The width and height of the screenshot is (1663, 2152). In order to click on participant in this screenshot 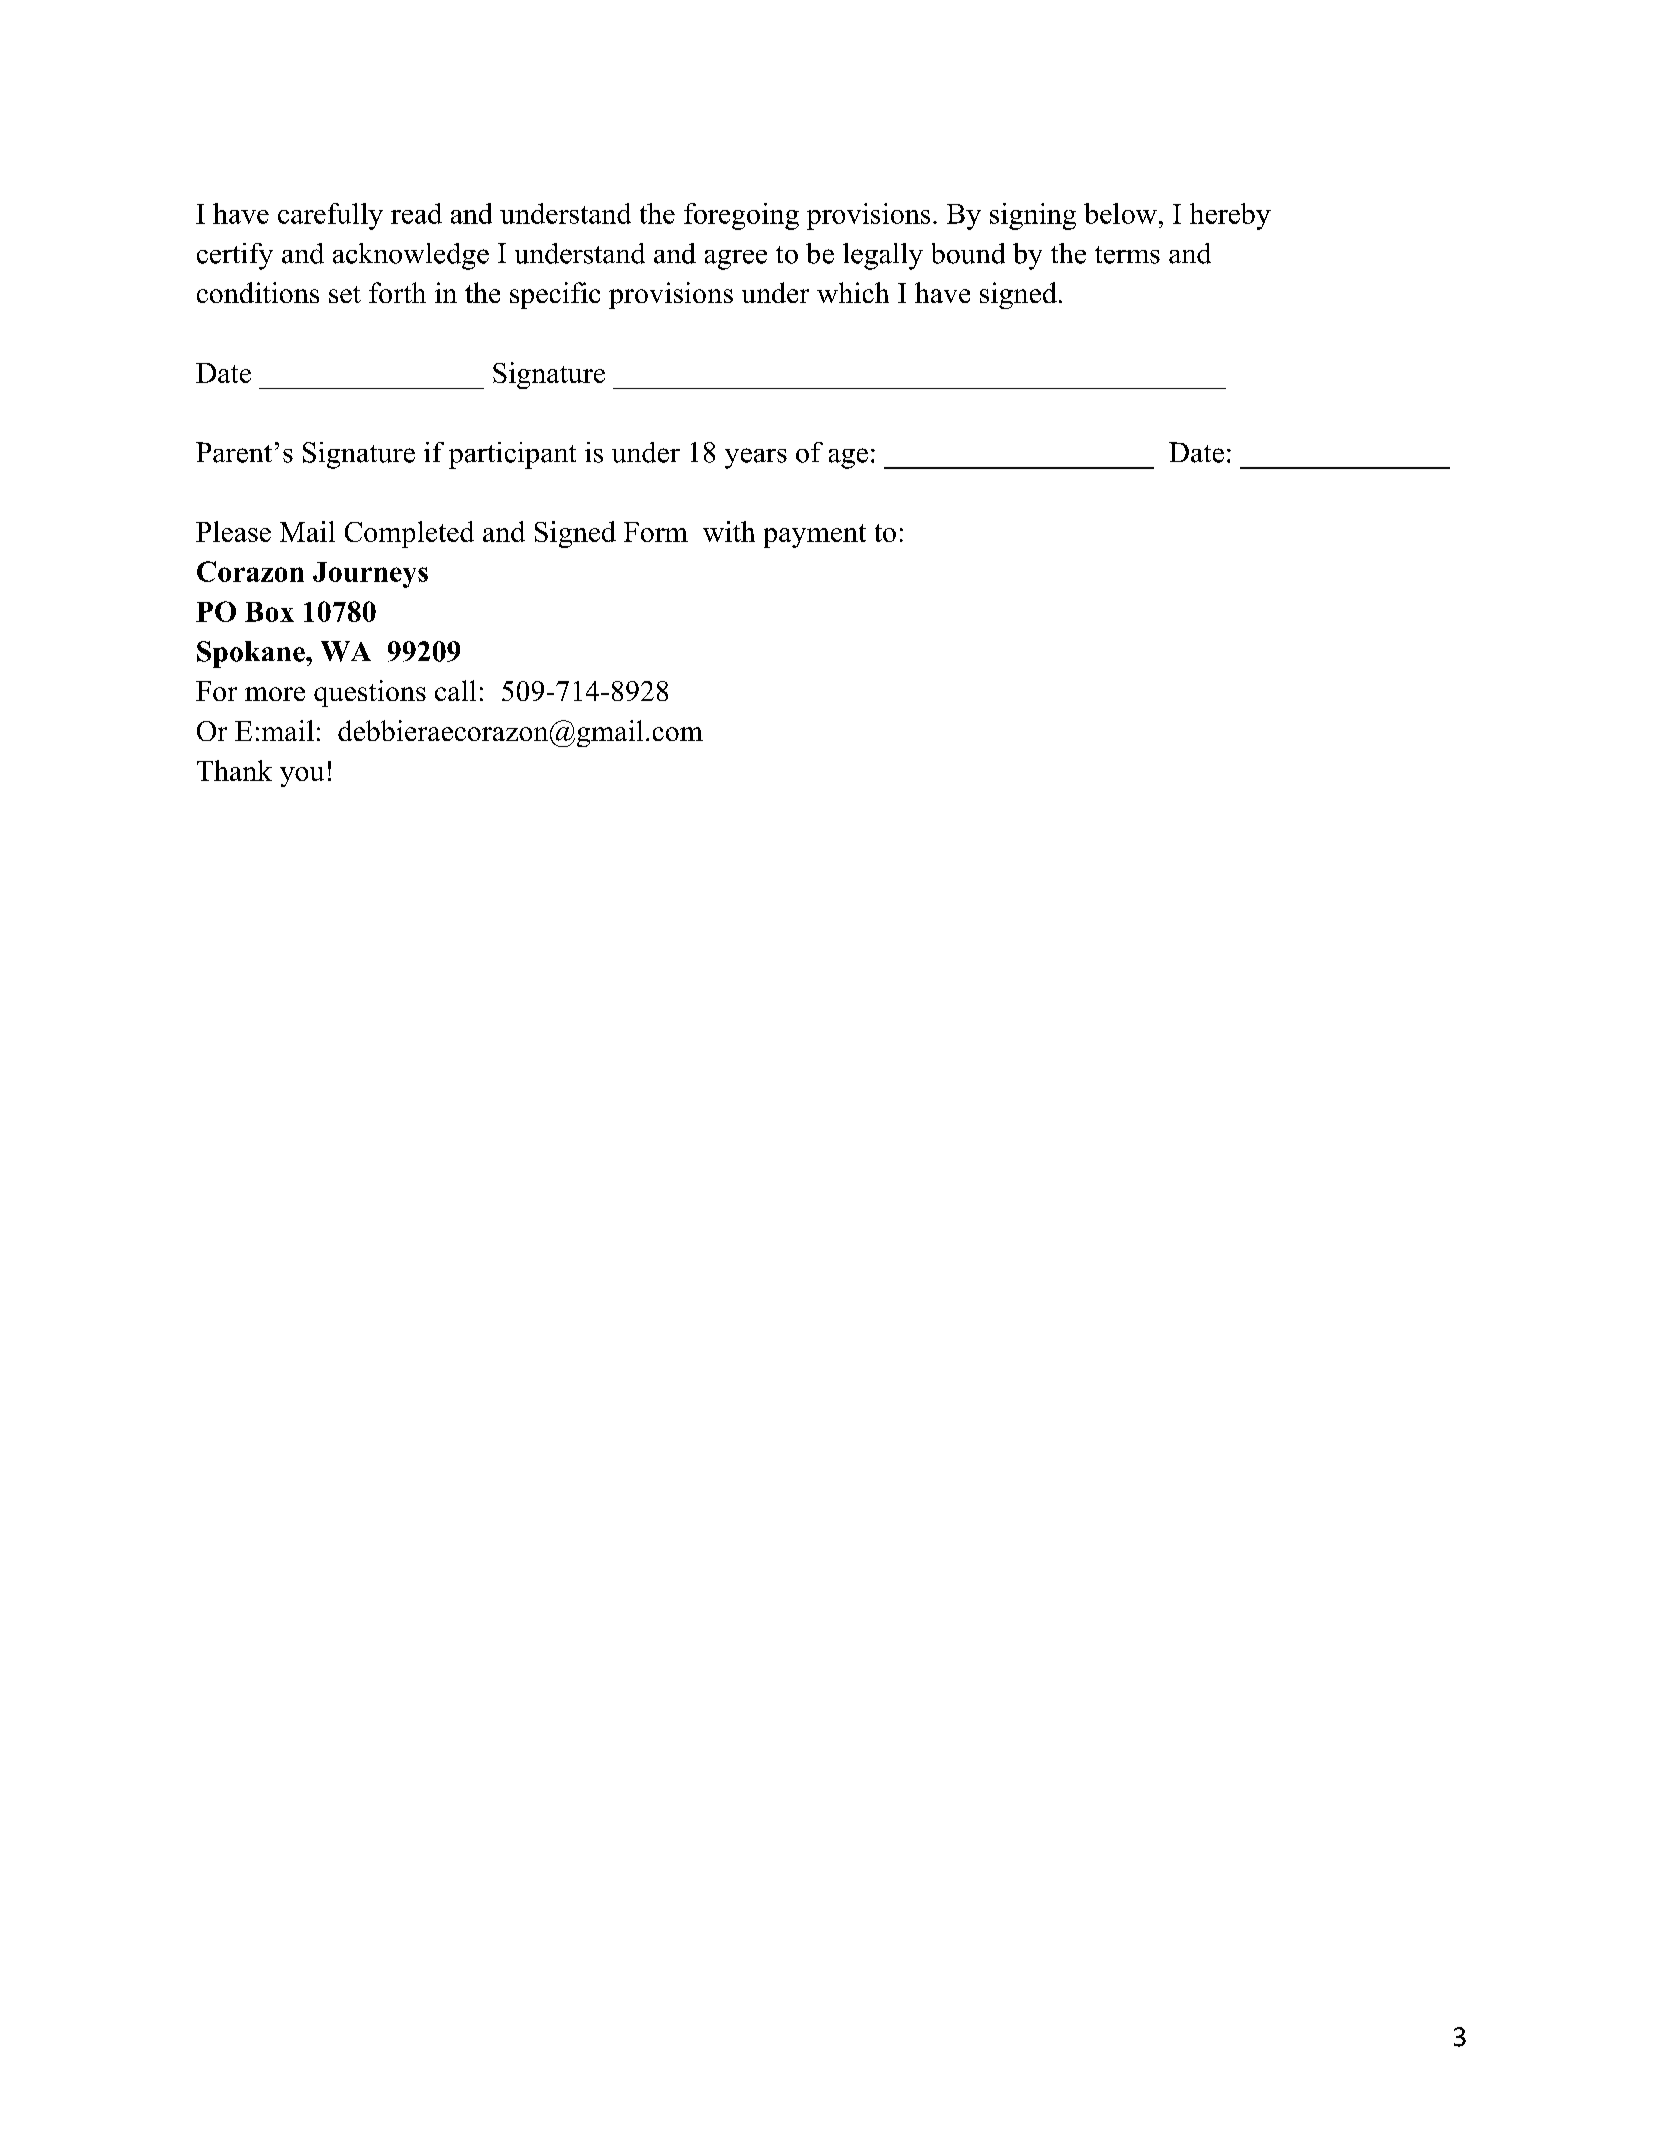, I will do `click(512, 455)`.
